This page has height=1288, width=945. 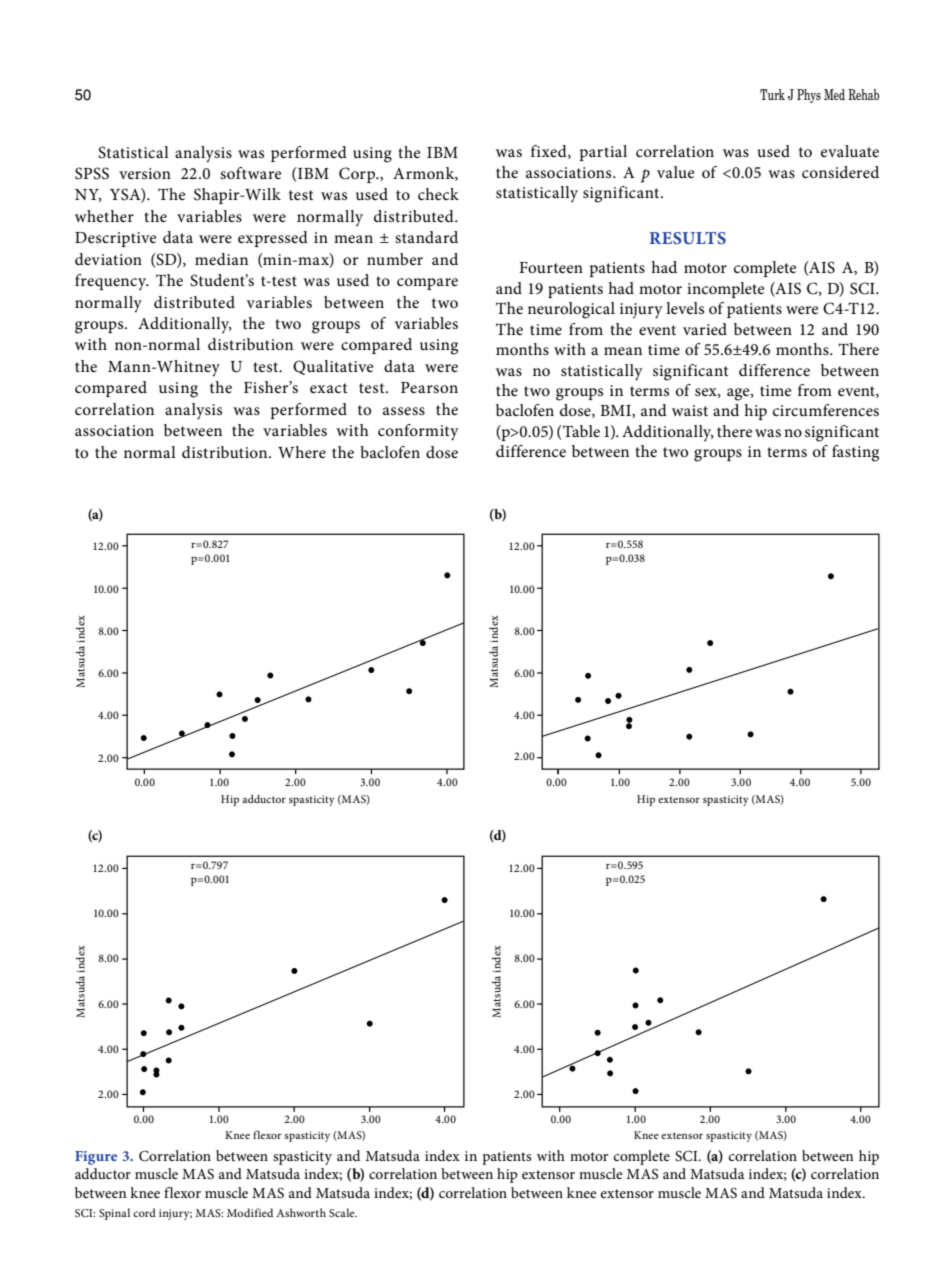 What do you see at coordinates (343, 1212) in the page?
I see `Scale` at bounding box center [343, 1212].
